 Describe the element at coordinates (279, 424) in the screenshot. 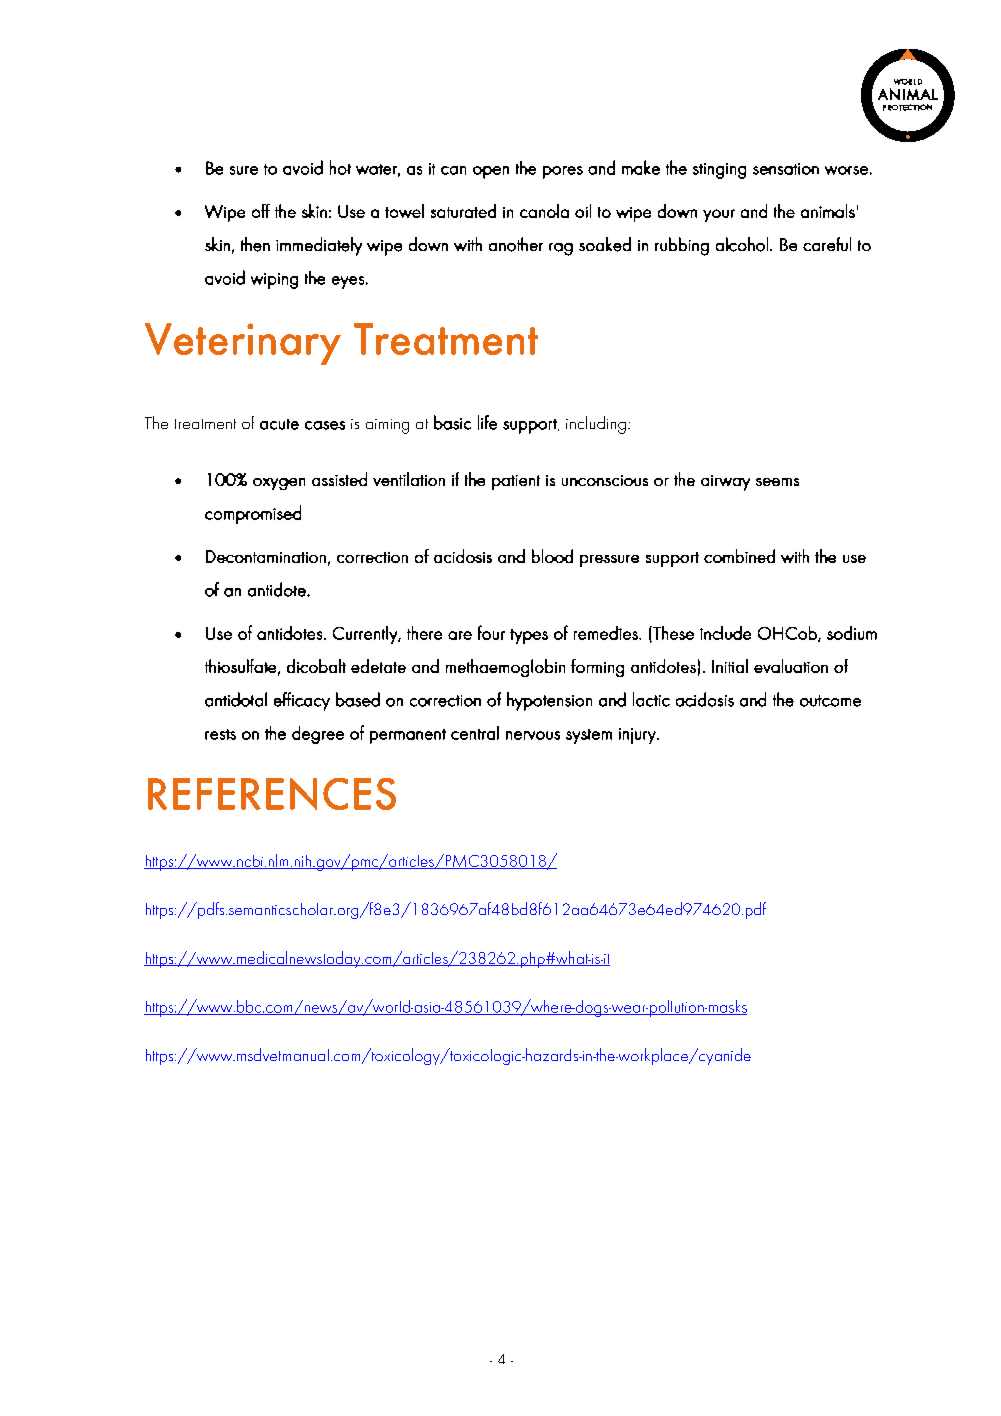

I see `acute` at that location.
